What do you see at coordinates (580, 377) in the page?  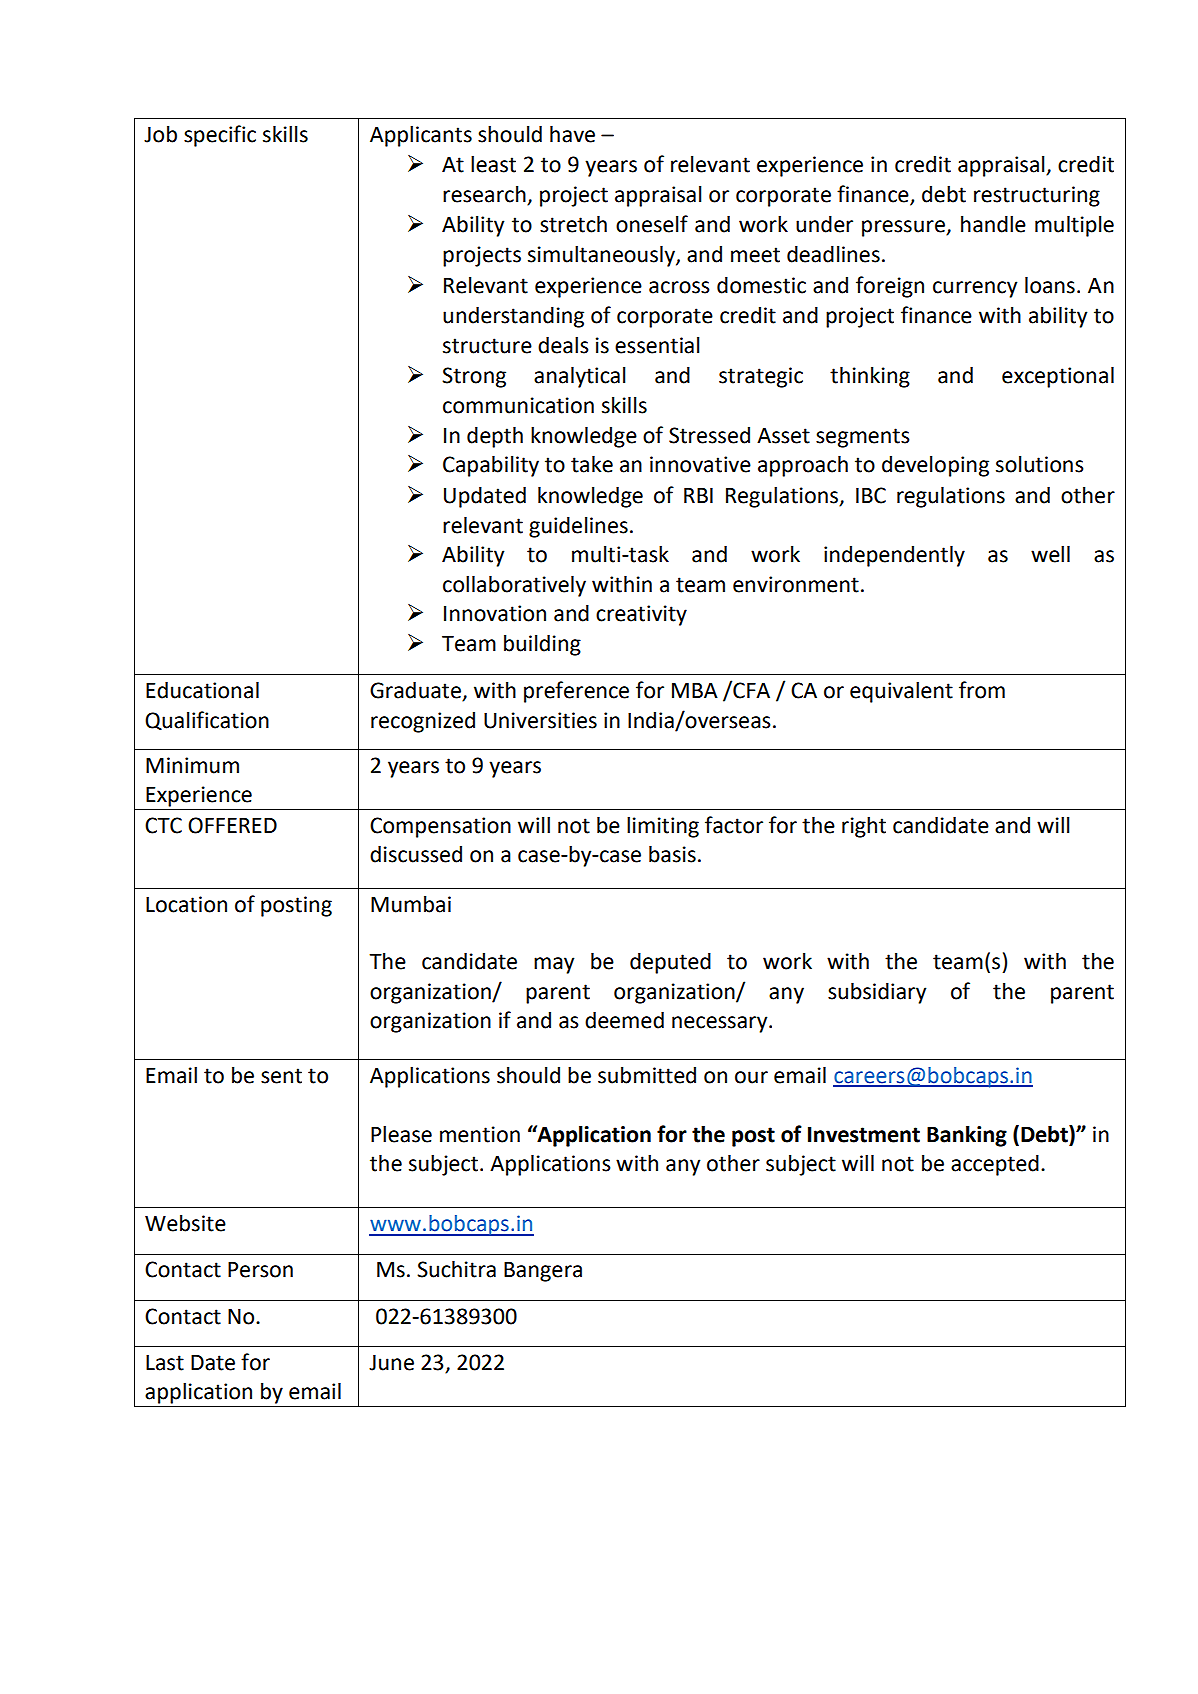 I see `analytical` at bounding box center [580, 377].
